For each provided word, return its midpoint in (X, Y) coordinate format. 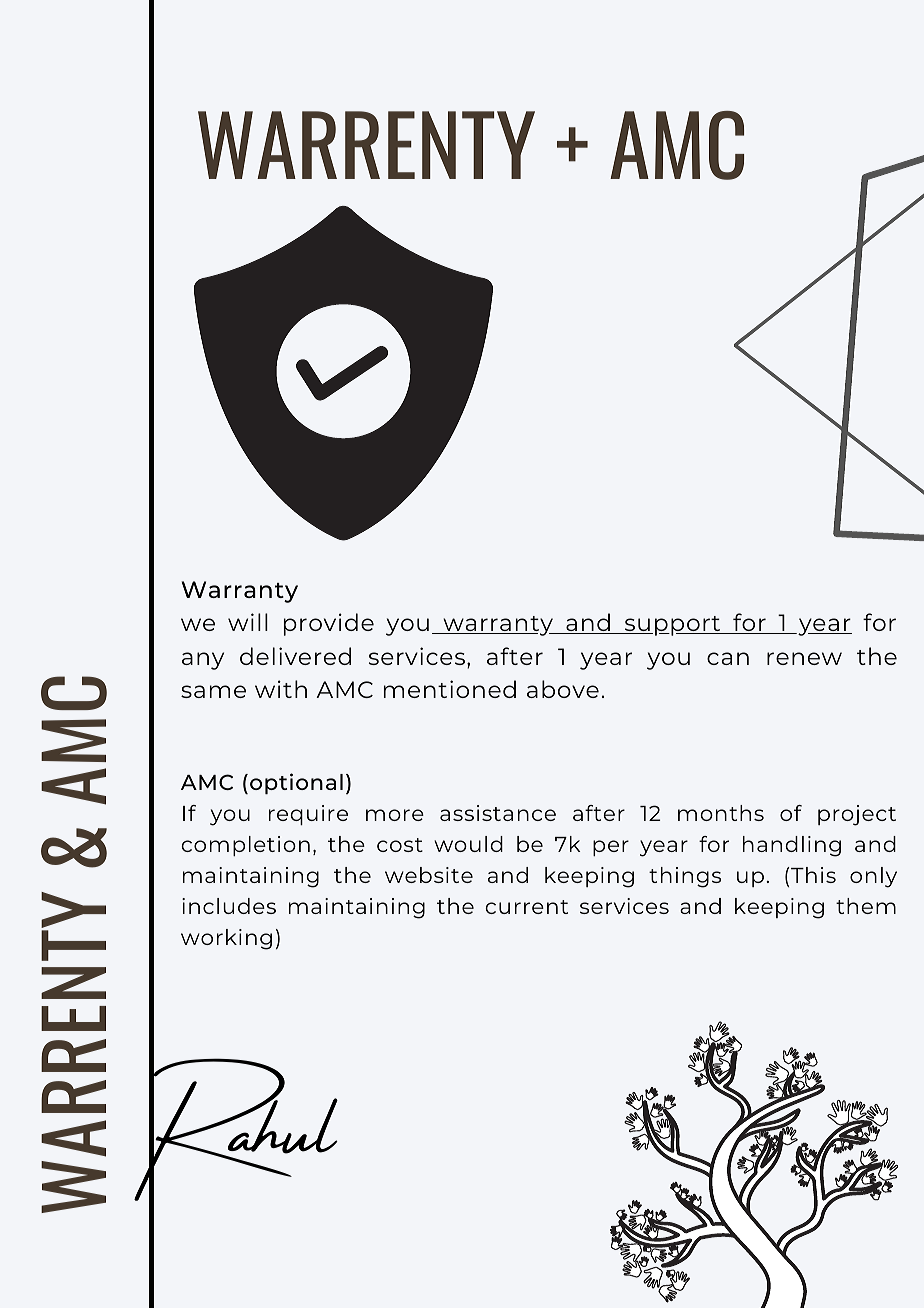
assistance (498, 813)
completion (245, 846)
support (672, 626)
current (526, 907)
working (226, 939)
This (812, 875)
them (866, 906)
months (721, 813)
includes (229, 906)
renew (804, 658)
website (429, 875)
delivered (295, 656)
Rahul (236, 1129)
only (873, 877)
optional (296, 783)
